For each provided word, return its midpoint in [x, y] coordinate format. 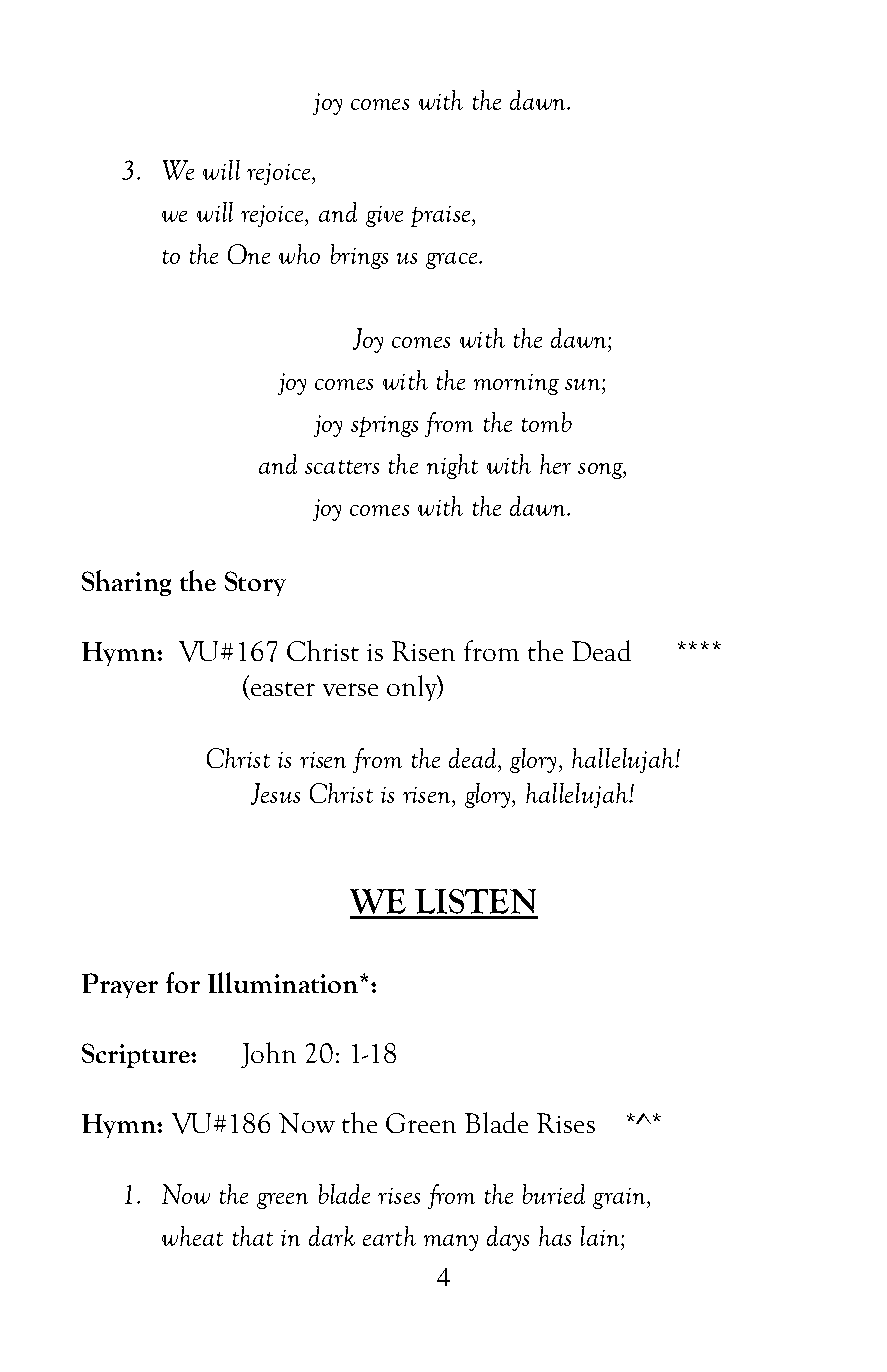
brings [359, 256]
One [249, 254]
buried [554, 1194]
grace [451, 260]
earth [389, 1236]
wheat [192, 1236]
